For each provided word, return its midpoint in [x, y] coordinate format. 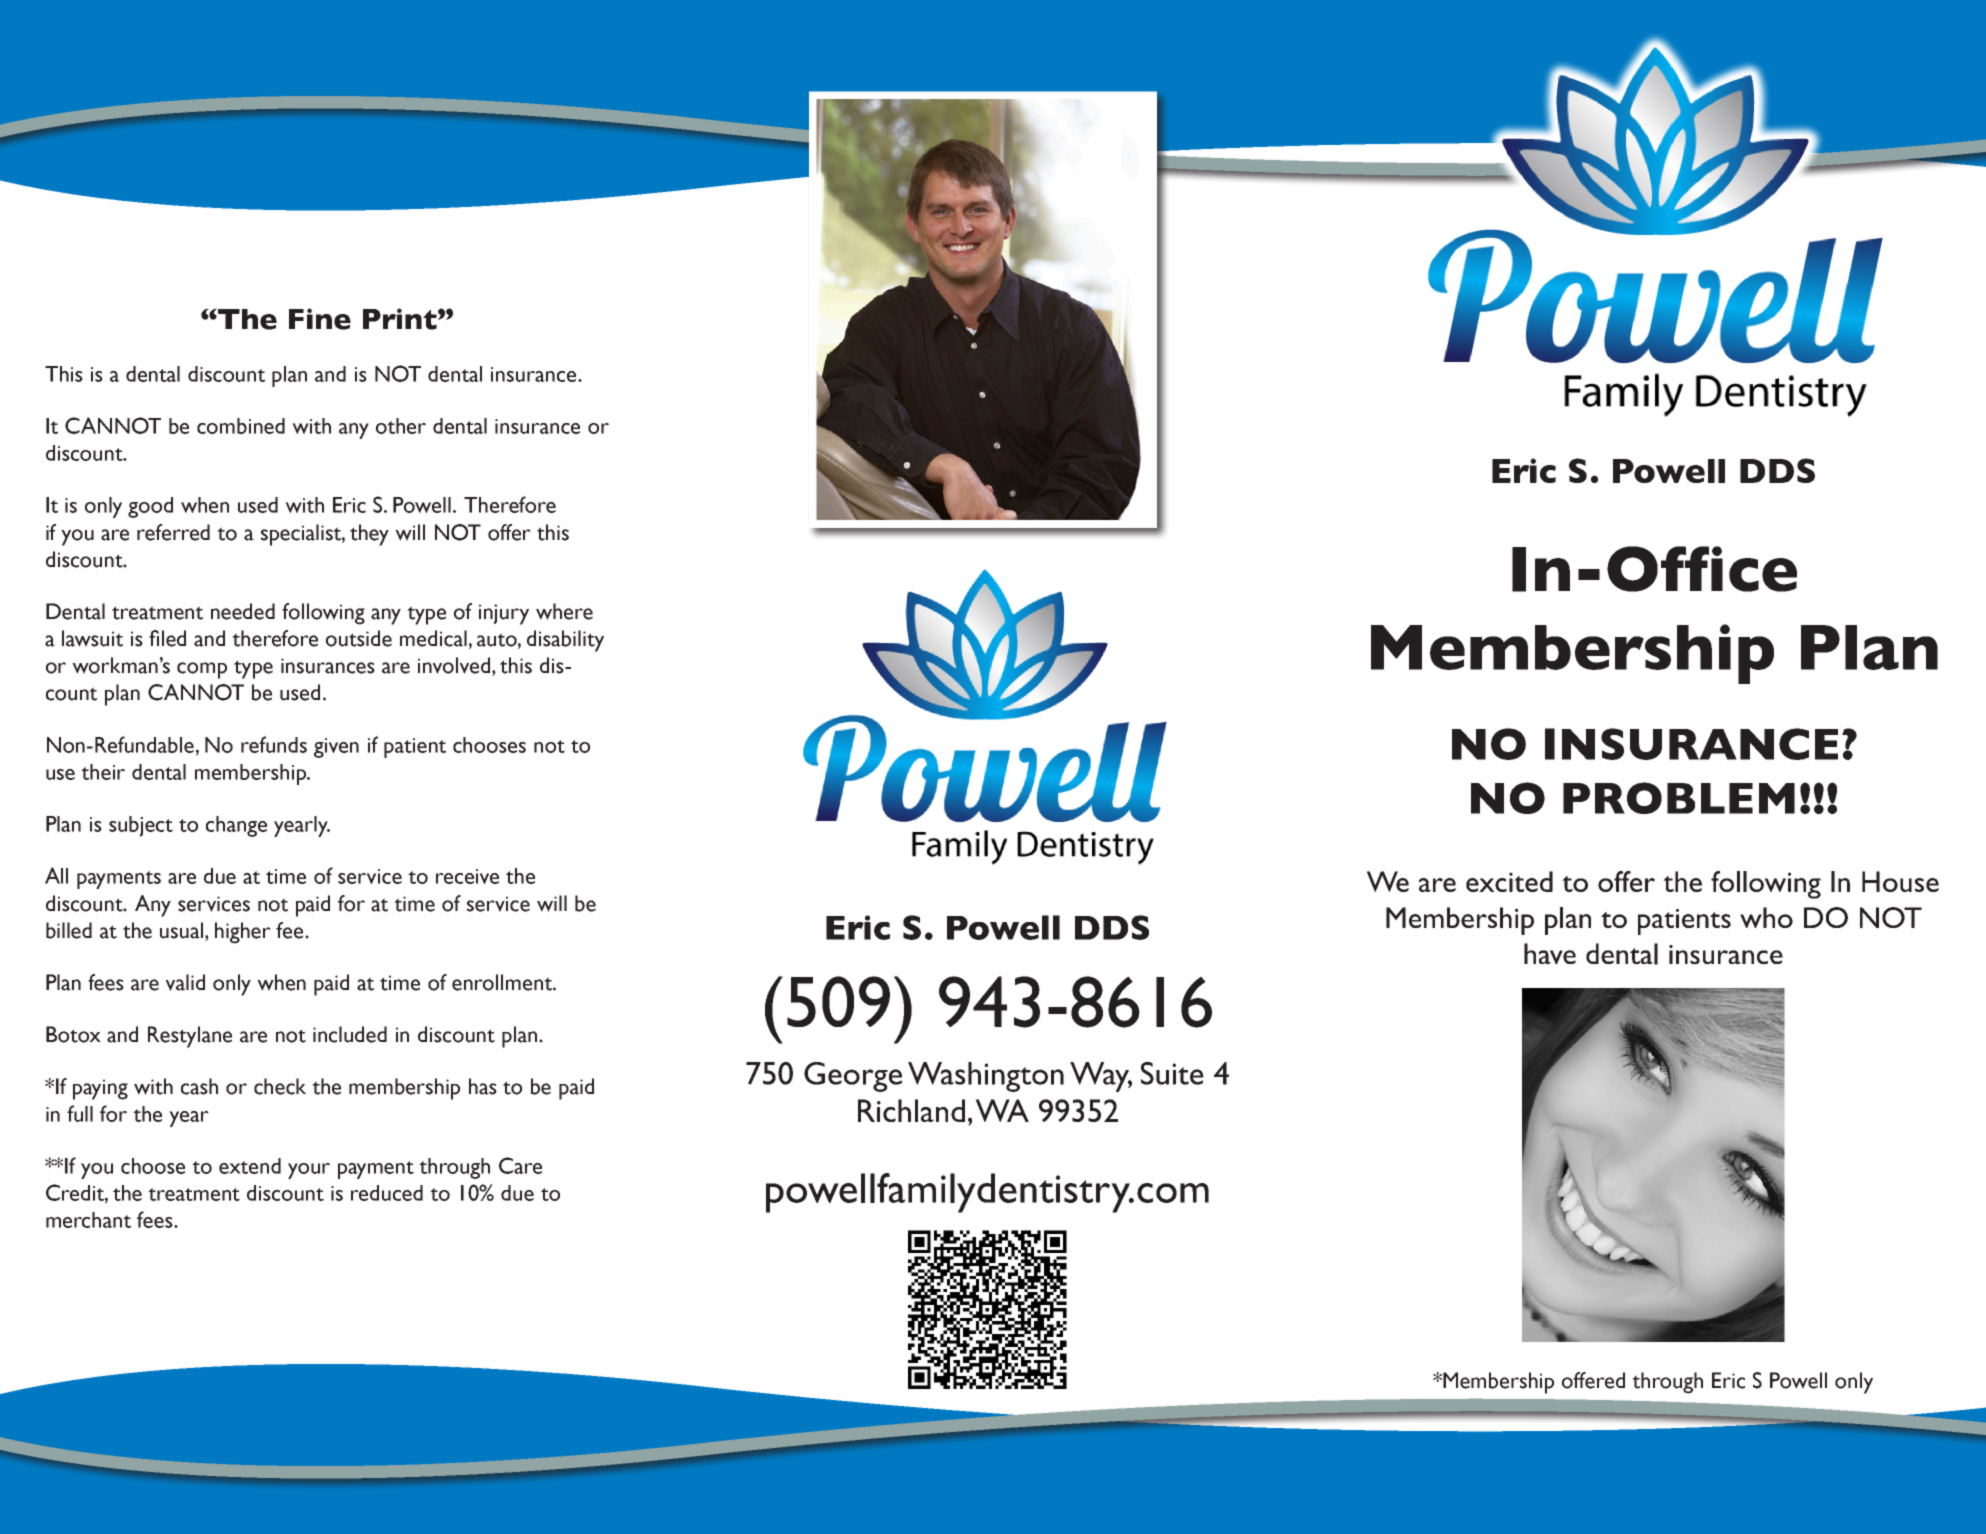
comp [202, 670]
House [1900, 881]
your [309, 1171]
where [564, 611]
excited [1509, 881]
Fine [320, 319]
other [401, 426]
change [236, 826]
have [1550, 954]
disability [565, 641]
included [350, 1034]
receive [467, 876]
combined [241, 426]
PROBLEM [1679, 798]
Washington [986, 1077]
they [369, 535]
